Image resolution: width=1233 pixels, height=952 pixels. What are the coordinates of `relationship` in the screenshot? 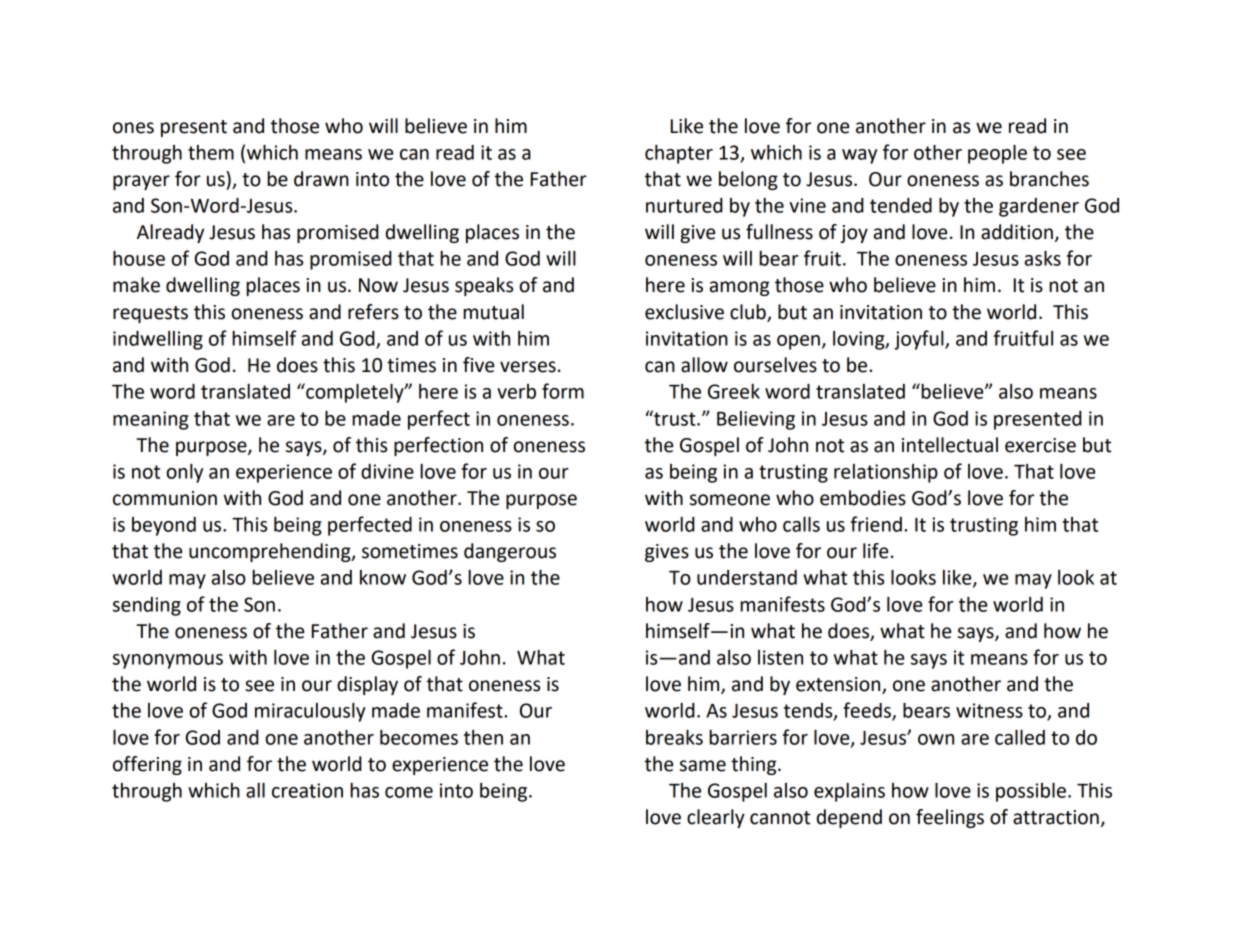 It's located at (886, 473).
